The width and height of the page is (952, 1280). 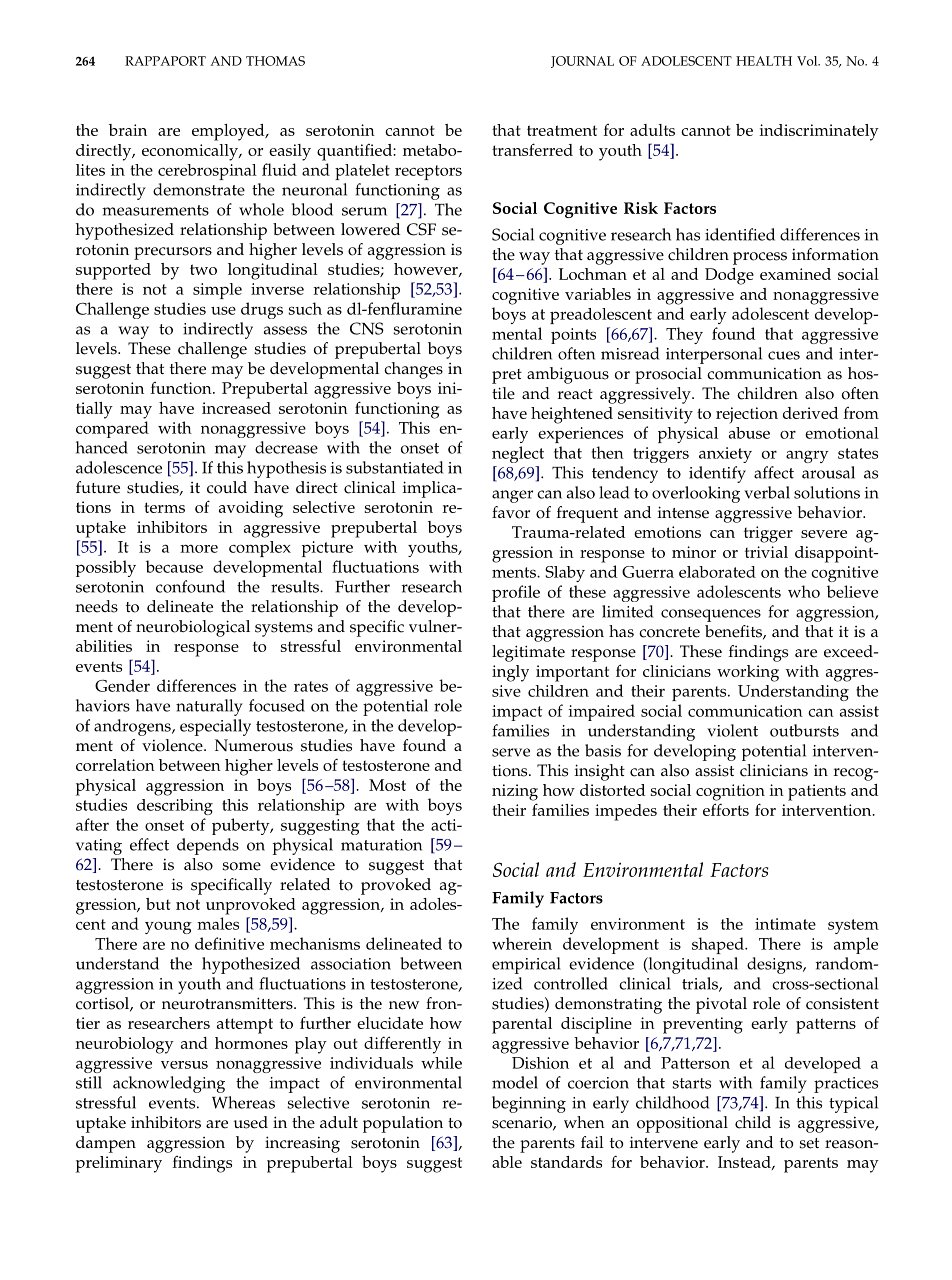 What do you see at coordinates (516, 593) in the page?
I see `profile` at bounding box center [516, 593].
